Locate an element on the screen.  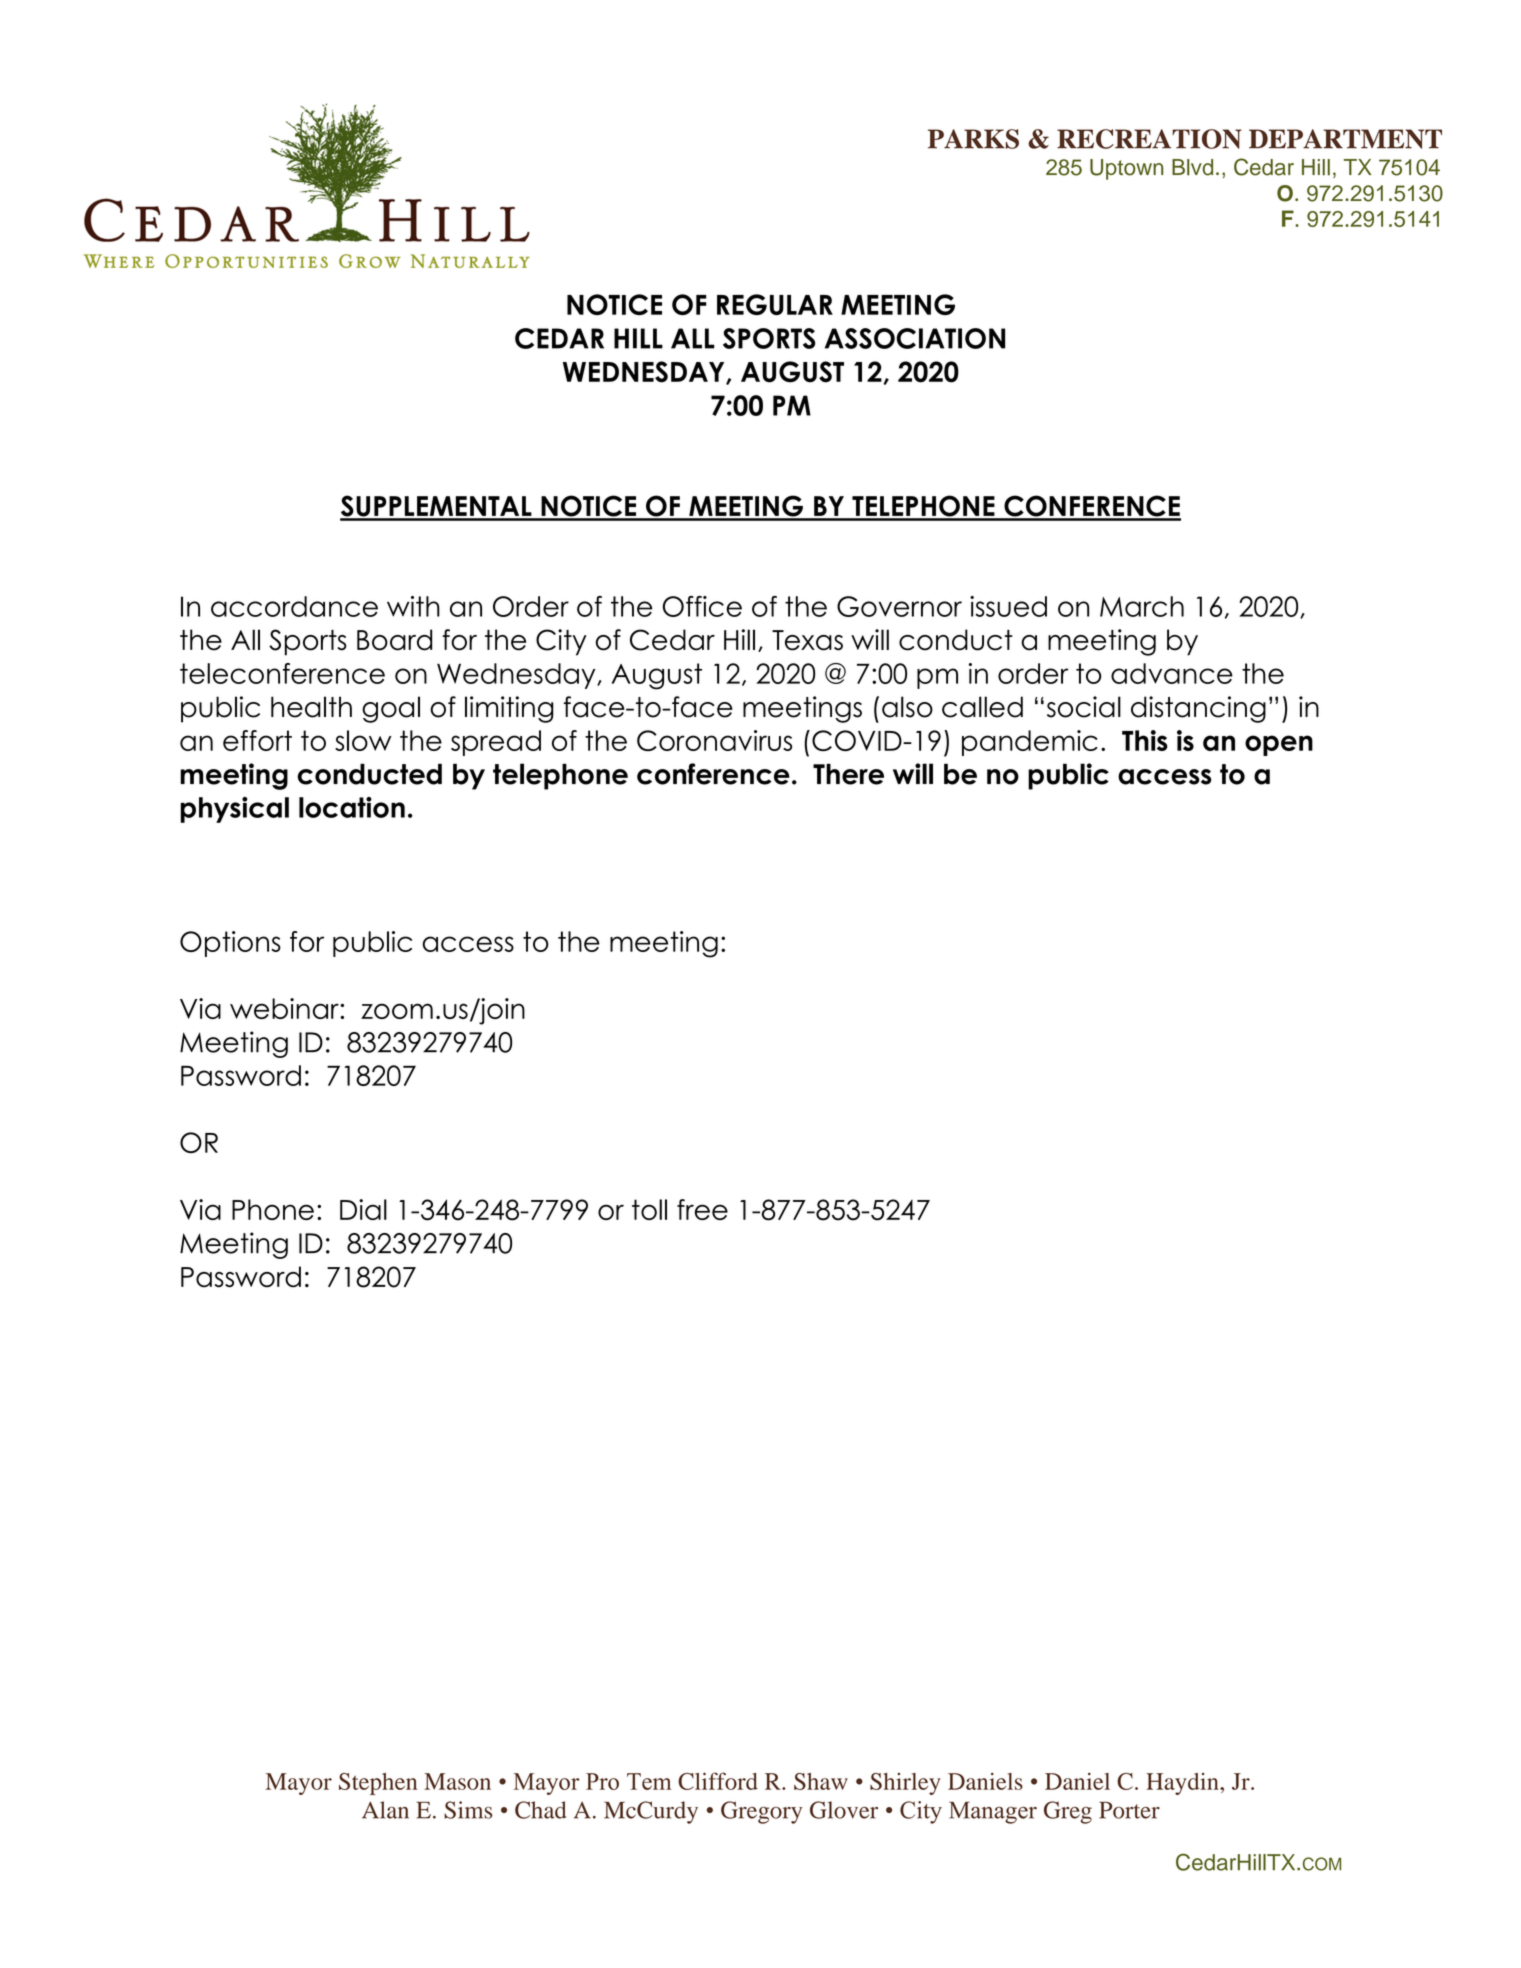
Porter is located at coordinates (1129, 1810).
